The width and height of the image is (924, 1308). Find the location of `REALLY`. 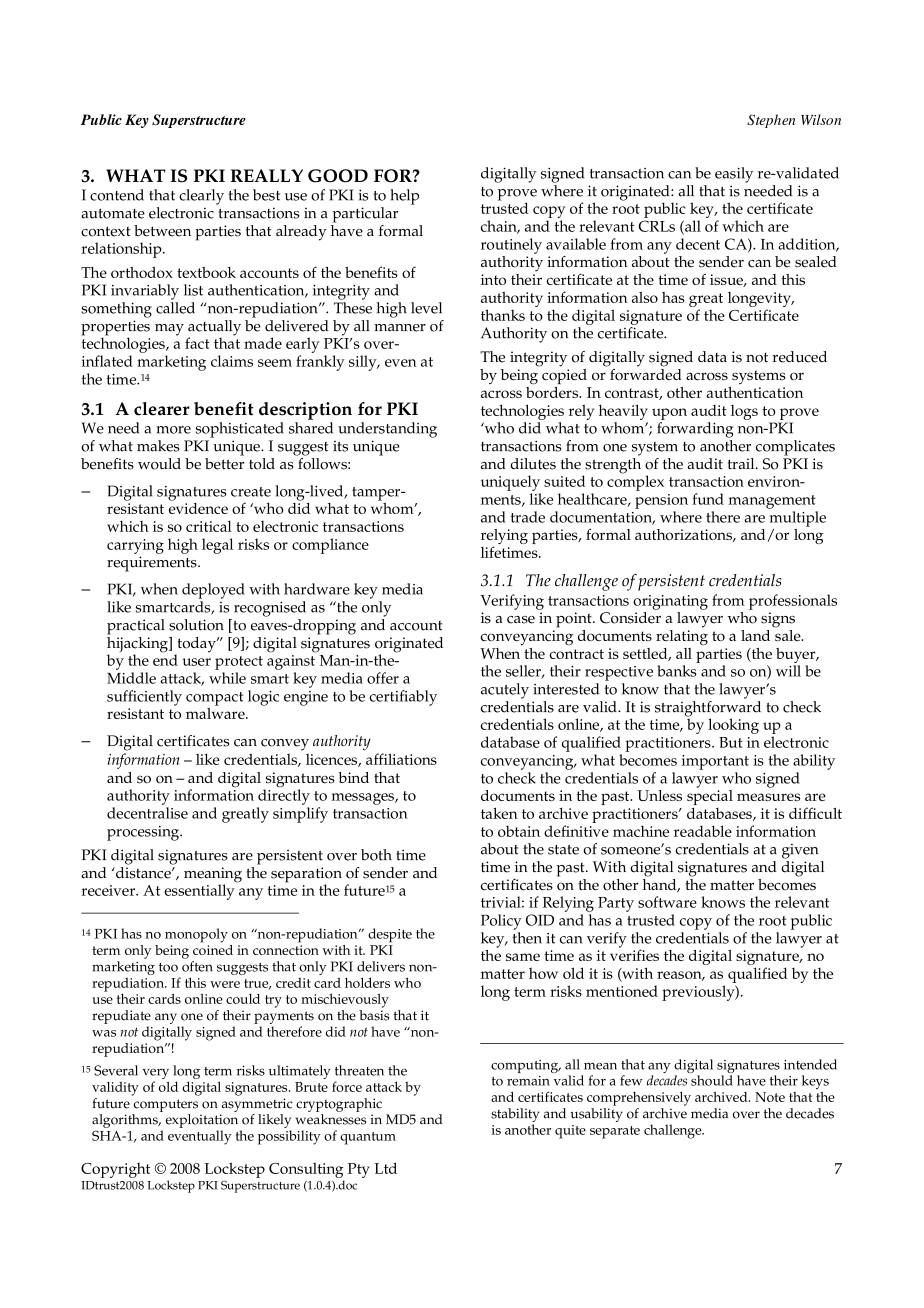

REALLY is located at coordinates (266, 175).
